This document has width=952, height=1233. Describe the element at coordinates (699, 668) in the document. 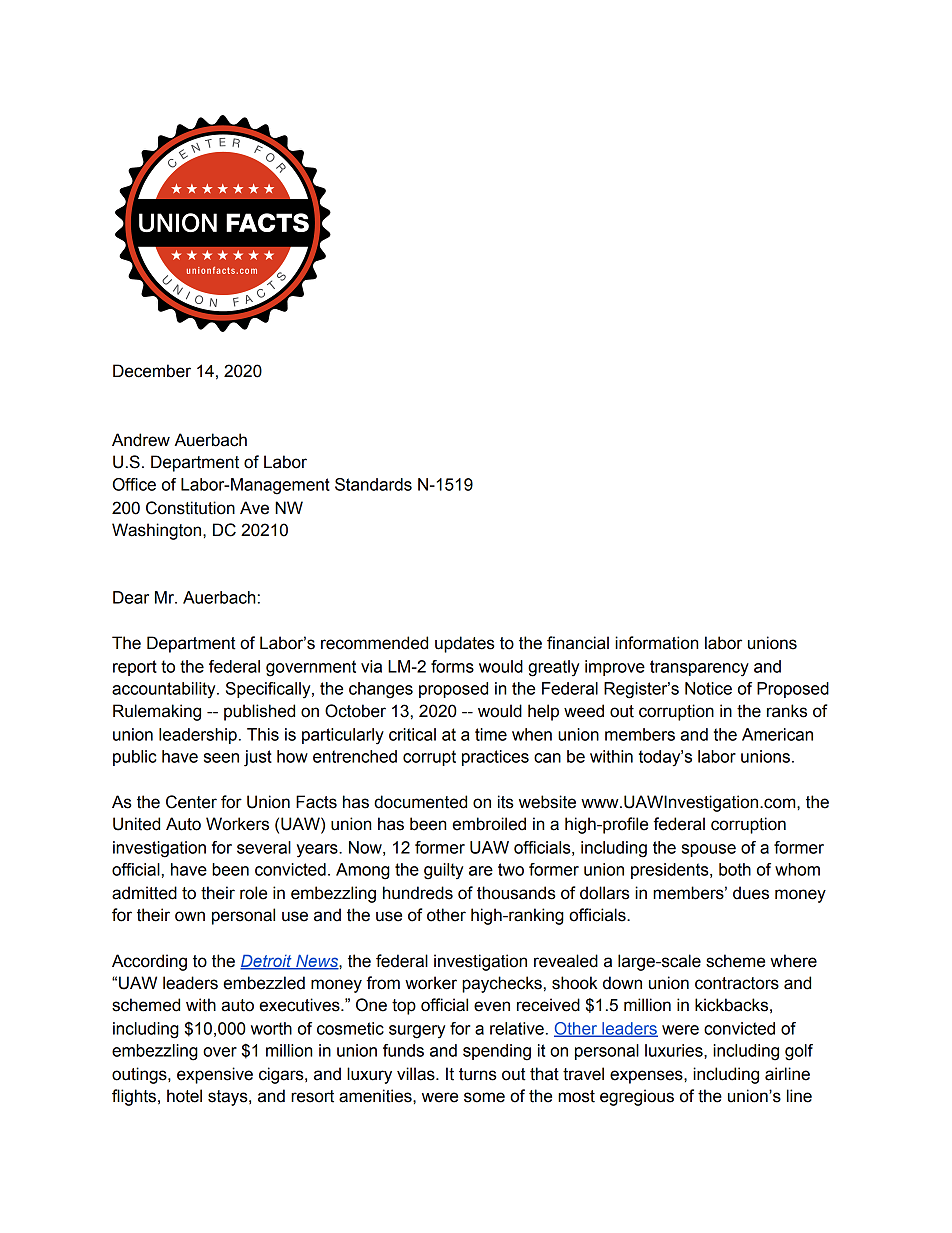

I see `transparency` at that location.
